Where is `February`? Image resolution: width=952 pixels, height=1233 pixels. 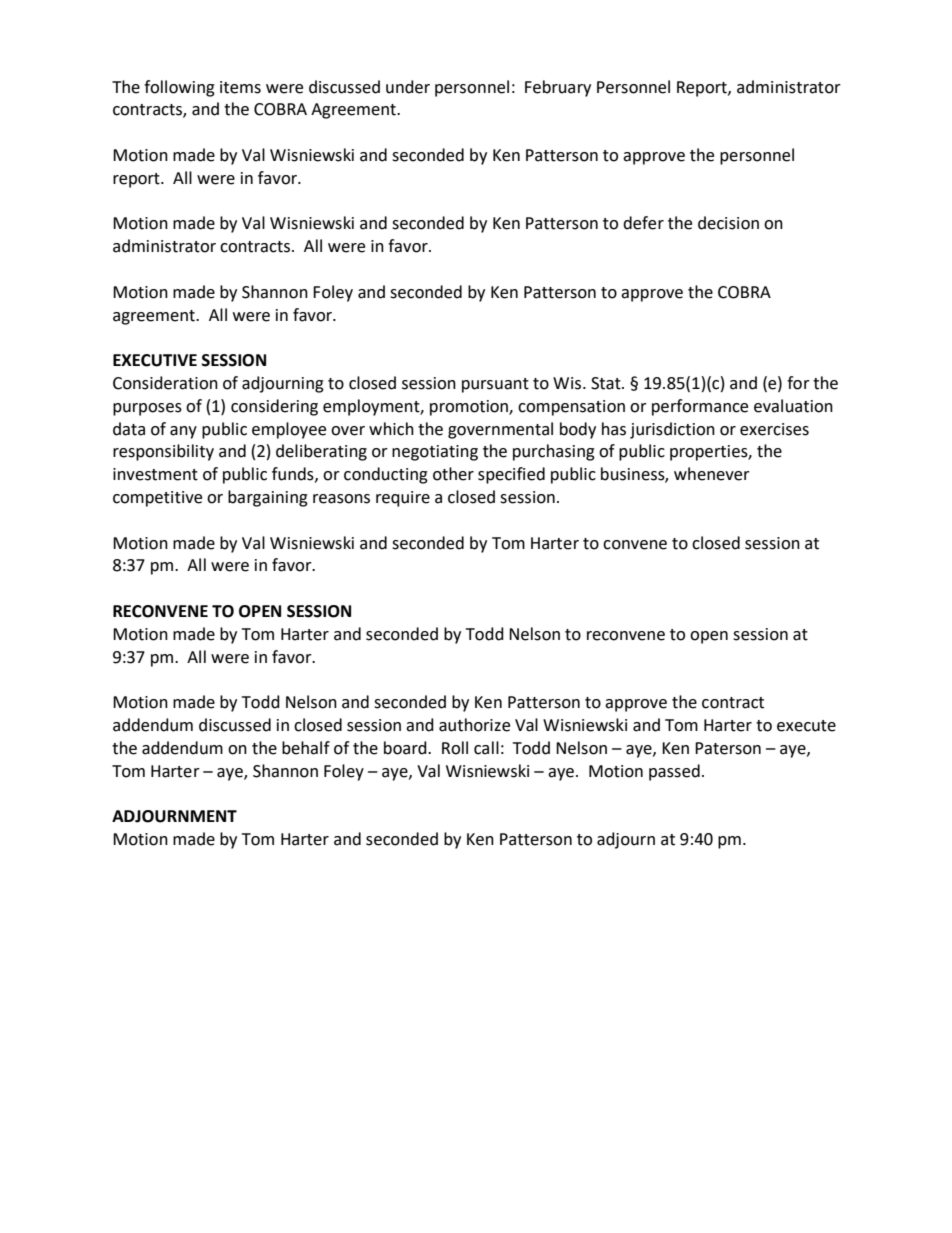
February is located at coordinates (558, 88).
